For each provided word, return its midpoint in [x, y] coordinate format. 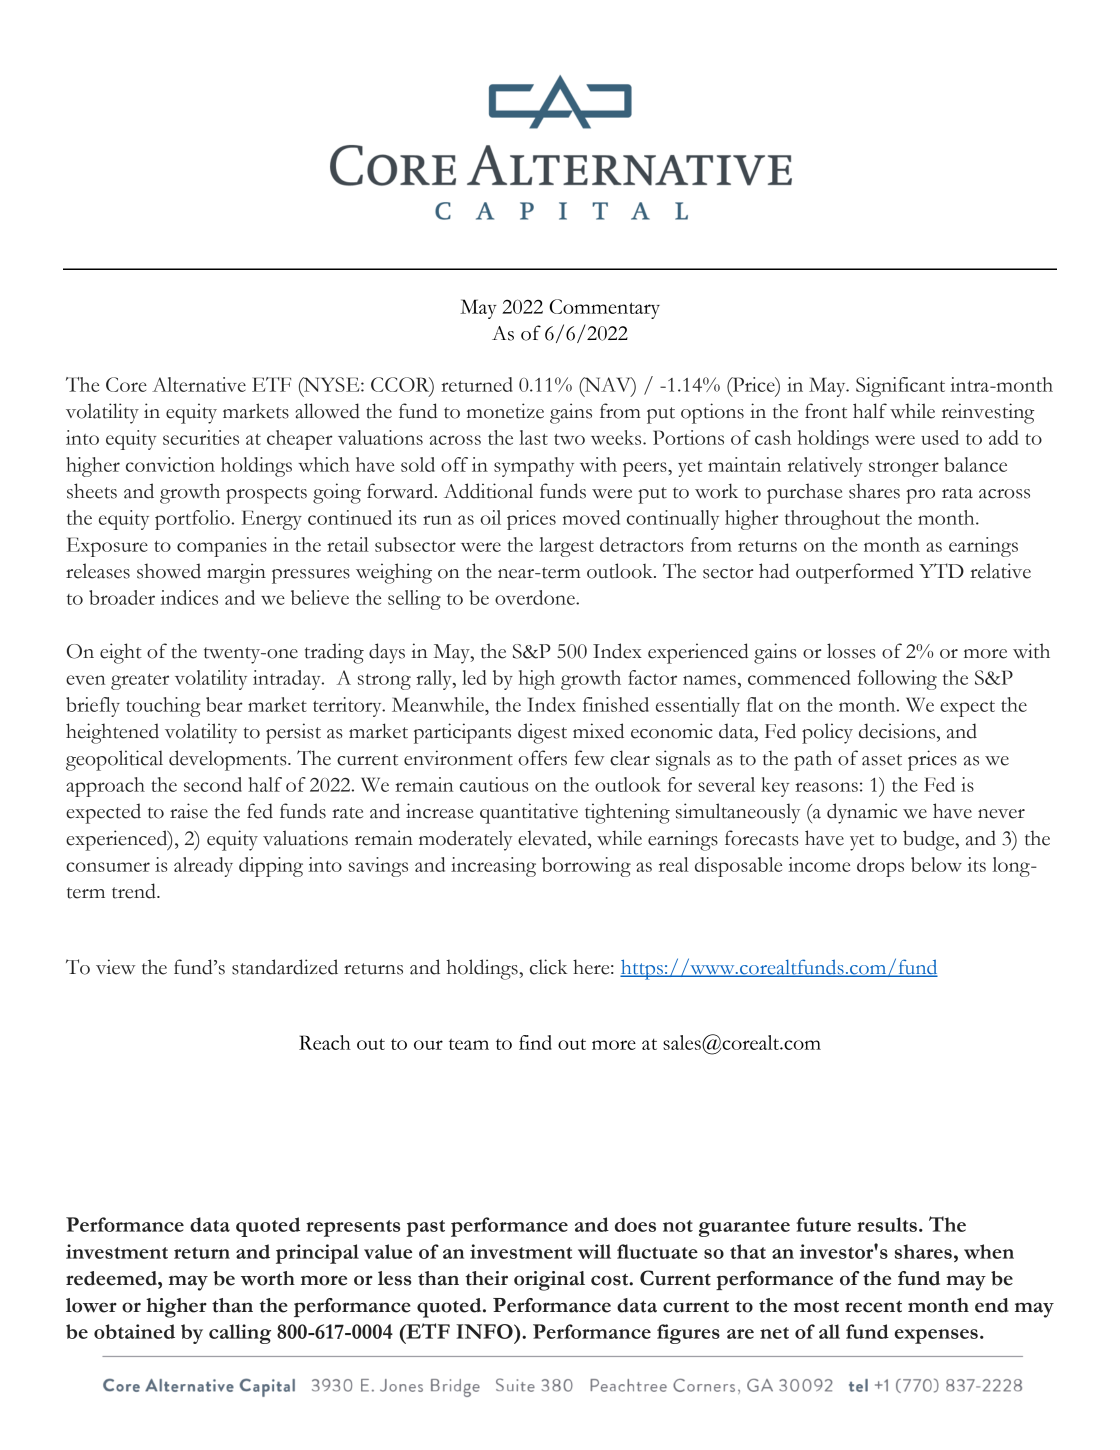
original [549, 1281]
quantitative [529, 813]
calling [240, 1334]
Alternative [199, 384]
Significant [900, 387]
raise [189, 811]
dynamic [862, 813]
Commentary [604, 309]
